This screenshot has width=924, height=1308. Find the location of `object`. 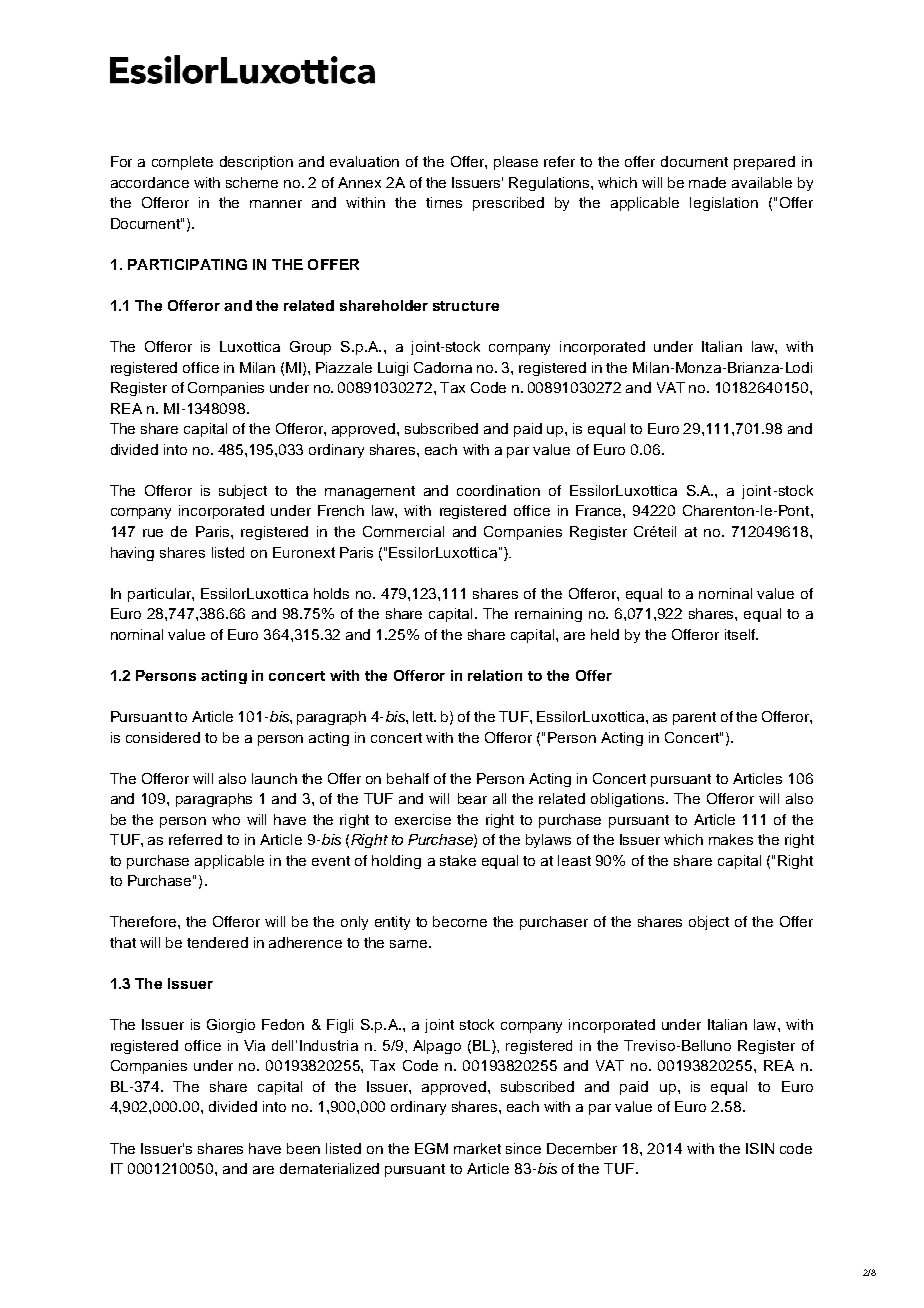

object is located at coordinates (709, 923).
